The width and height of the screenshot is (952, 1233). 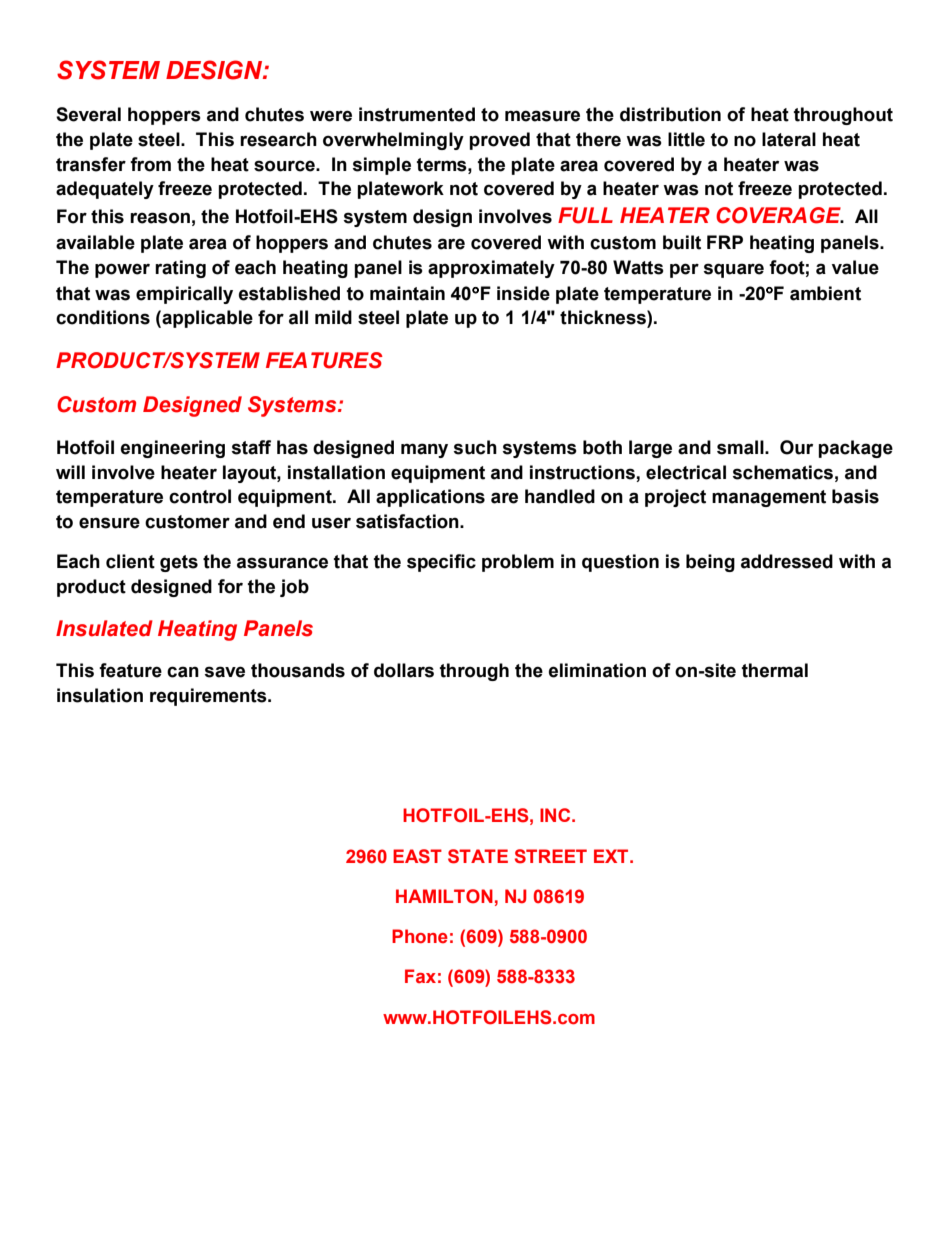 I want to click on lateral, so click(x=789, y=139).
